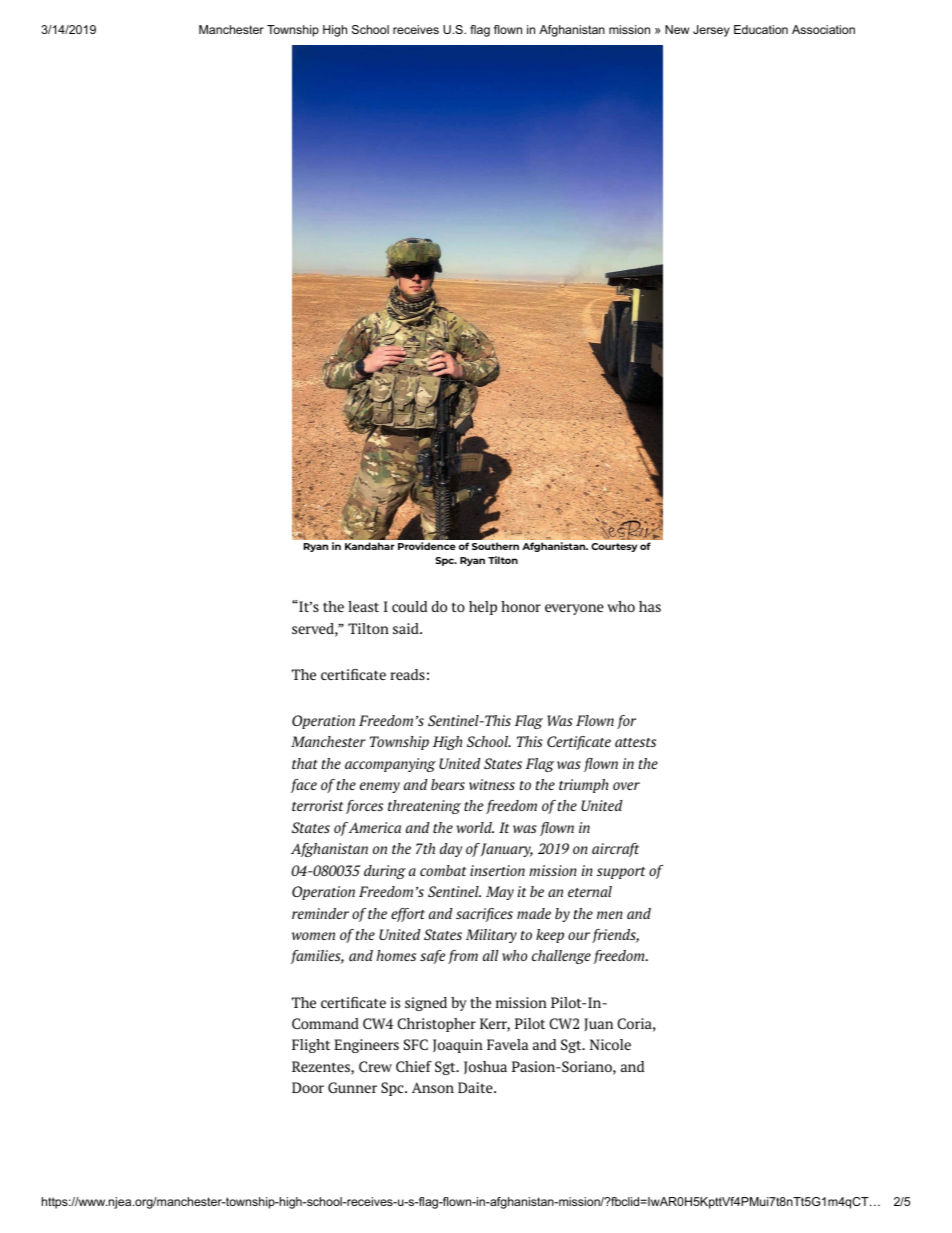  Describe the element at coordinates (521, 606) in the image. I see `honor` at that location.
